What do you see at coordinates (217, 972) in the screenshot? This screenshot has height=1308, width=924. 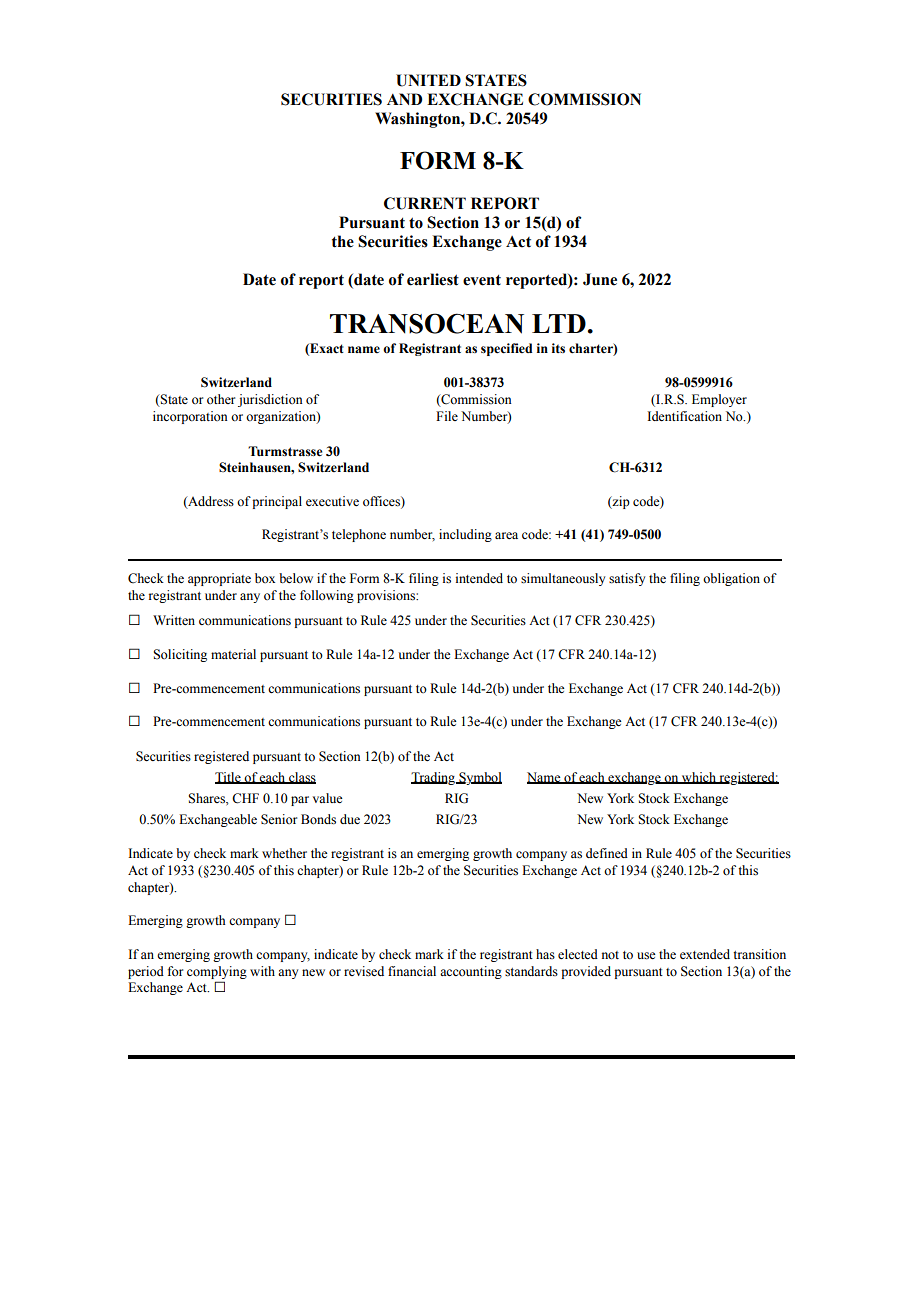 I see `complying` at bounding box center [217, 972].
